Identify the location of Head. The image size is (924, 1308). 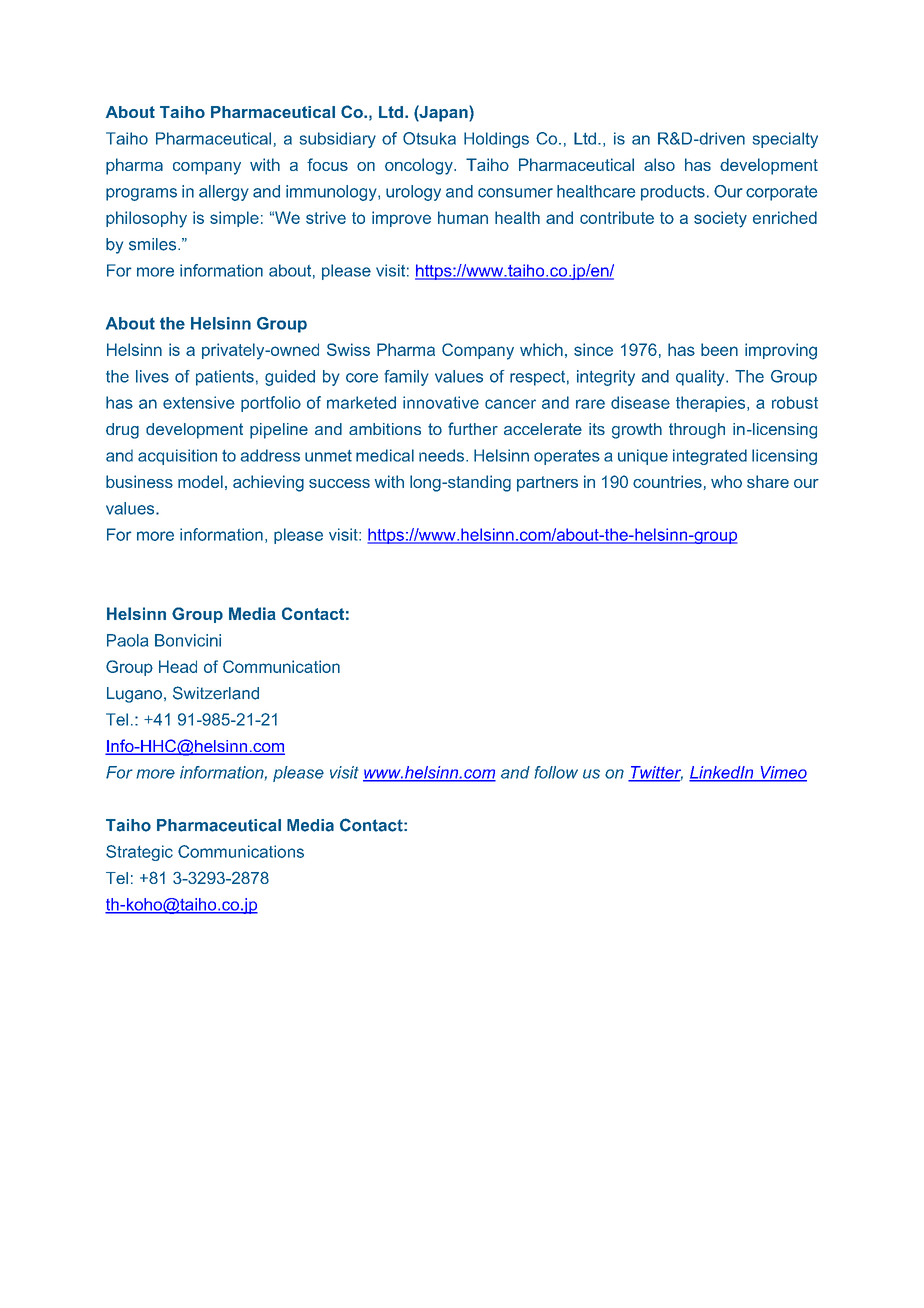
(178, 666).
